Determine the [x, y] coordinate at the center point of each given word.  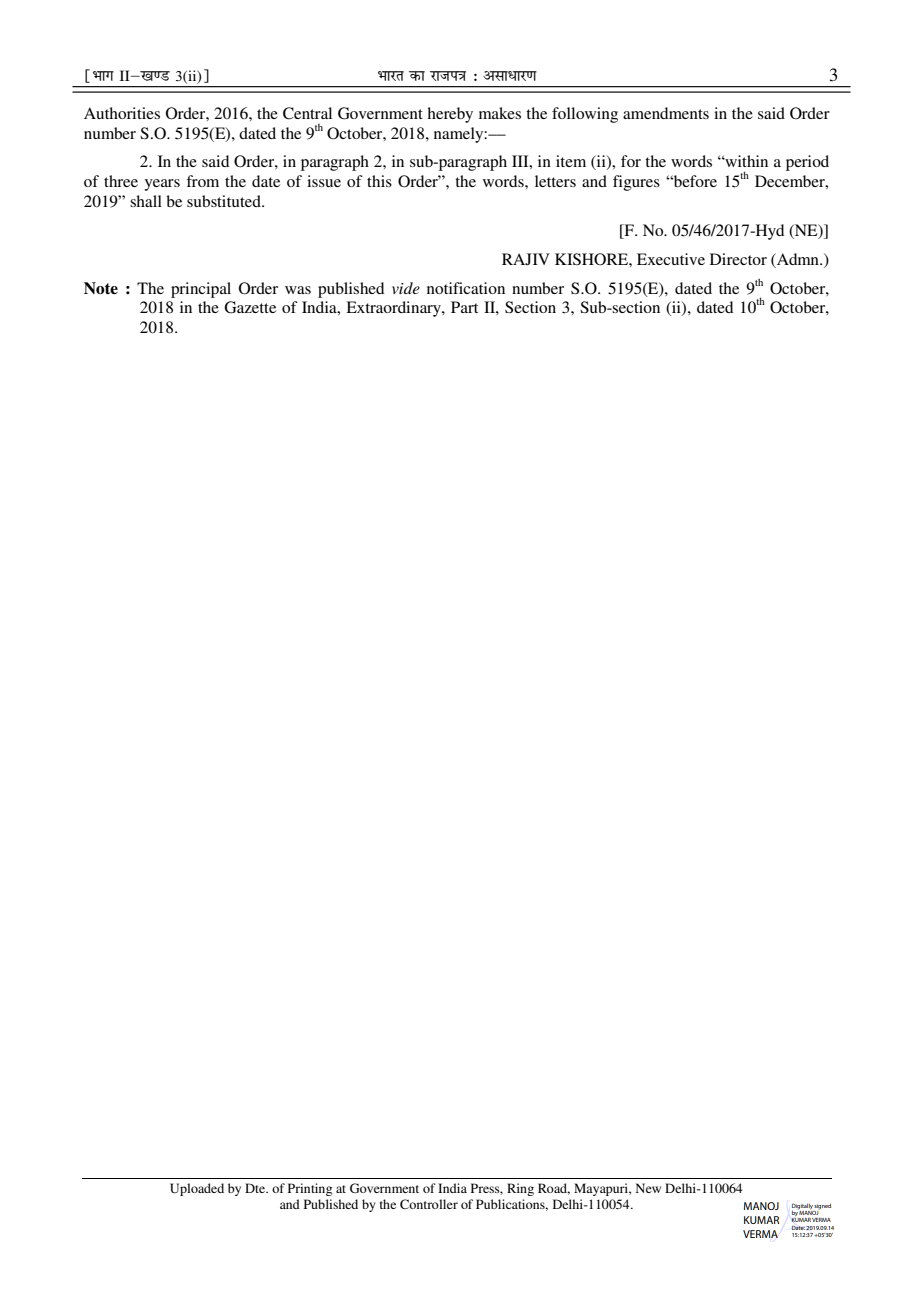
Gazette [250, 307]
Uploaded [197, 1189]
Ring [520, 1189]
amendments [666, 113]
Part [464, 307]
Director [738, 259]
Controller [429, 1204]
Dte [256, 1188]
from [202, 181]
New [648, 1188]
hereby [450, 115]
